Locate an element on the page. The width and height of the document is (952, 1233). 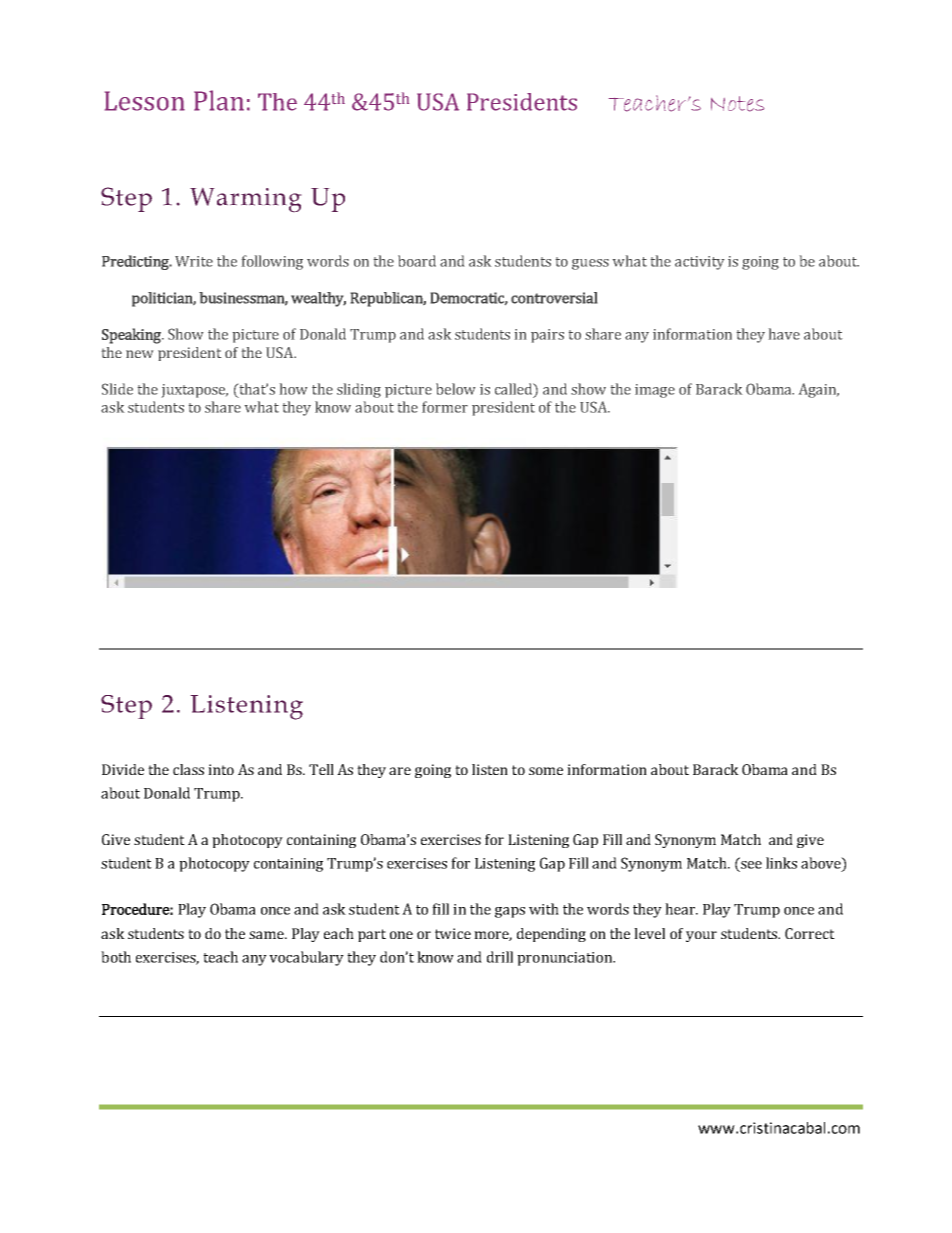
juxtapose is located at coordinates (195, 391).
